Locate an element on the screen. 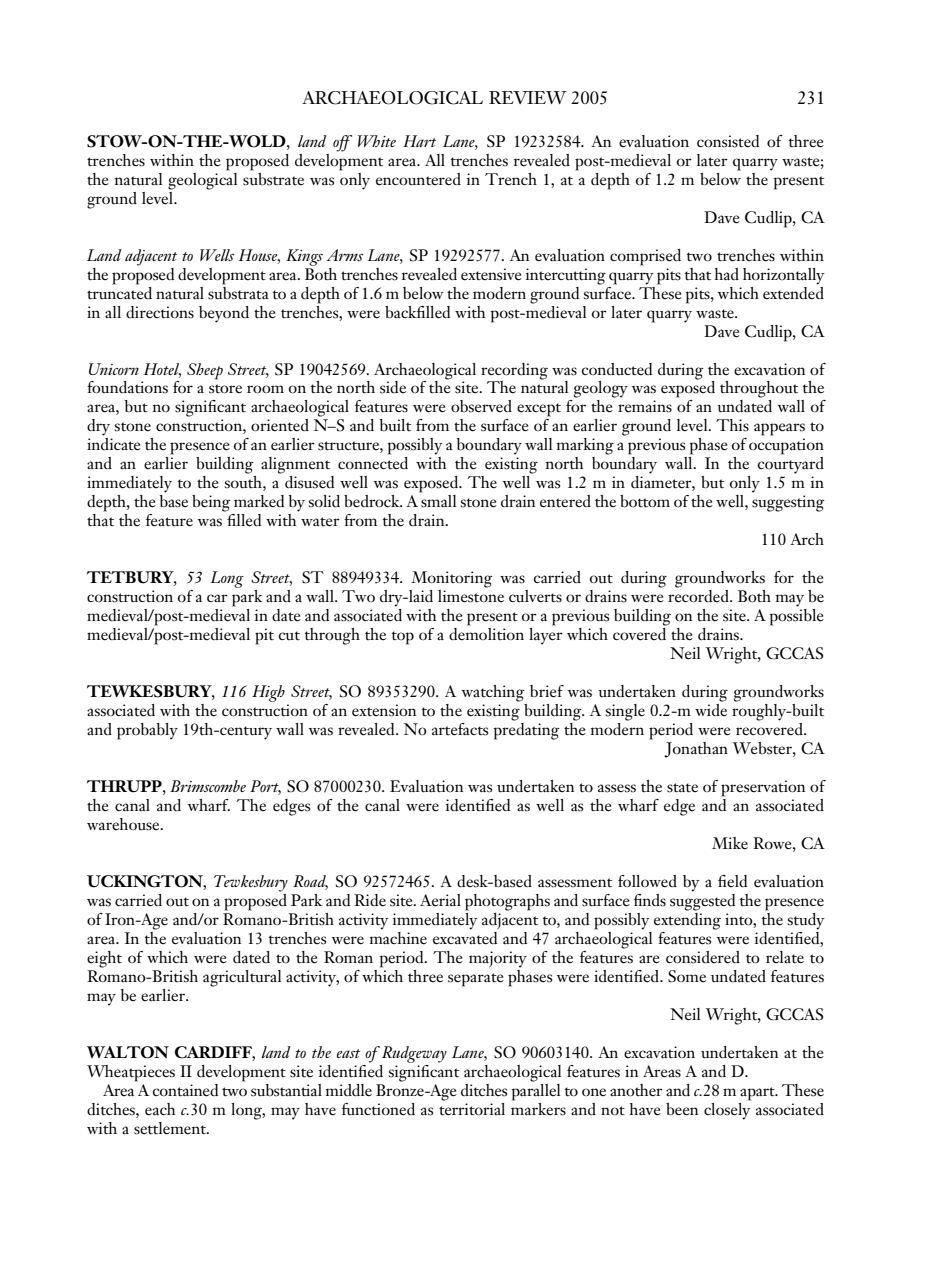 The image size is (952, 1261). demolition is located at coordinates (486, 634).
